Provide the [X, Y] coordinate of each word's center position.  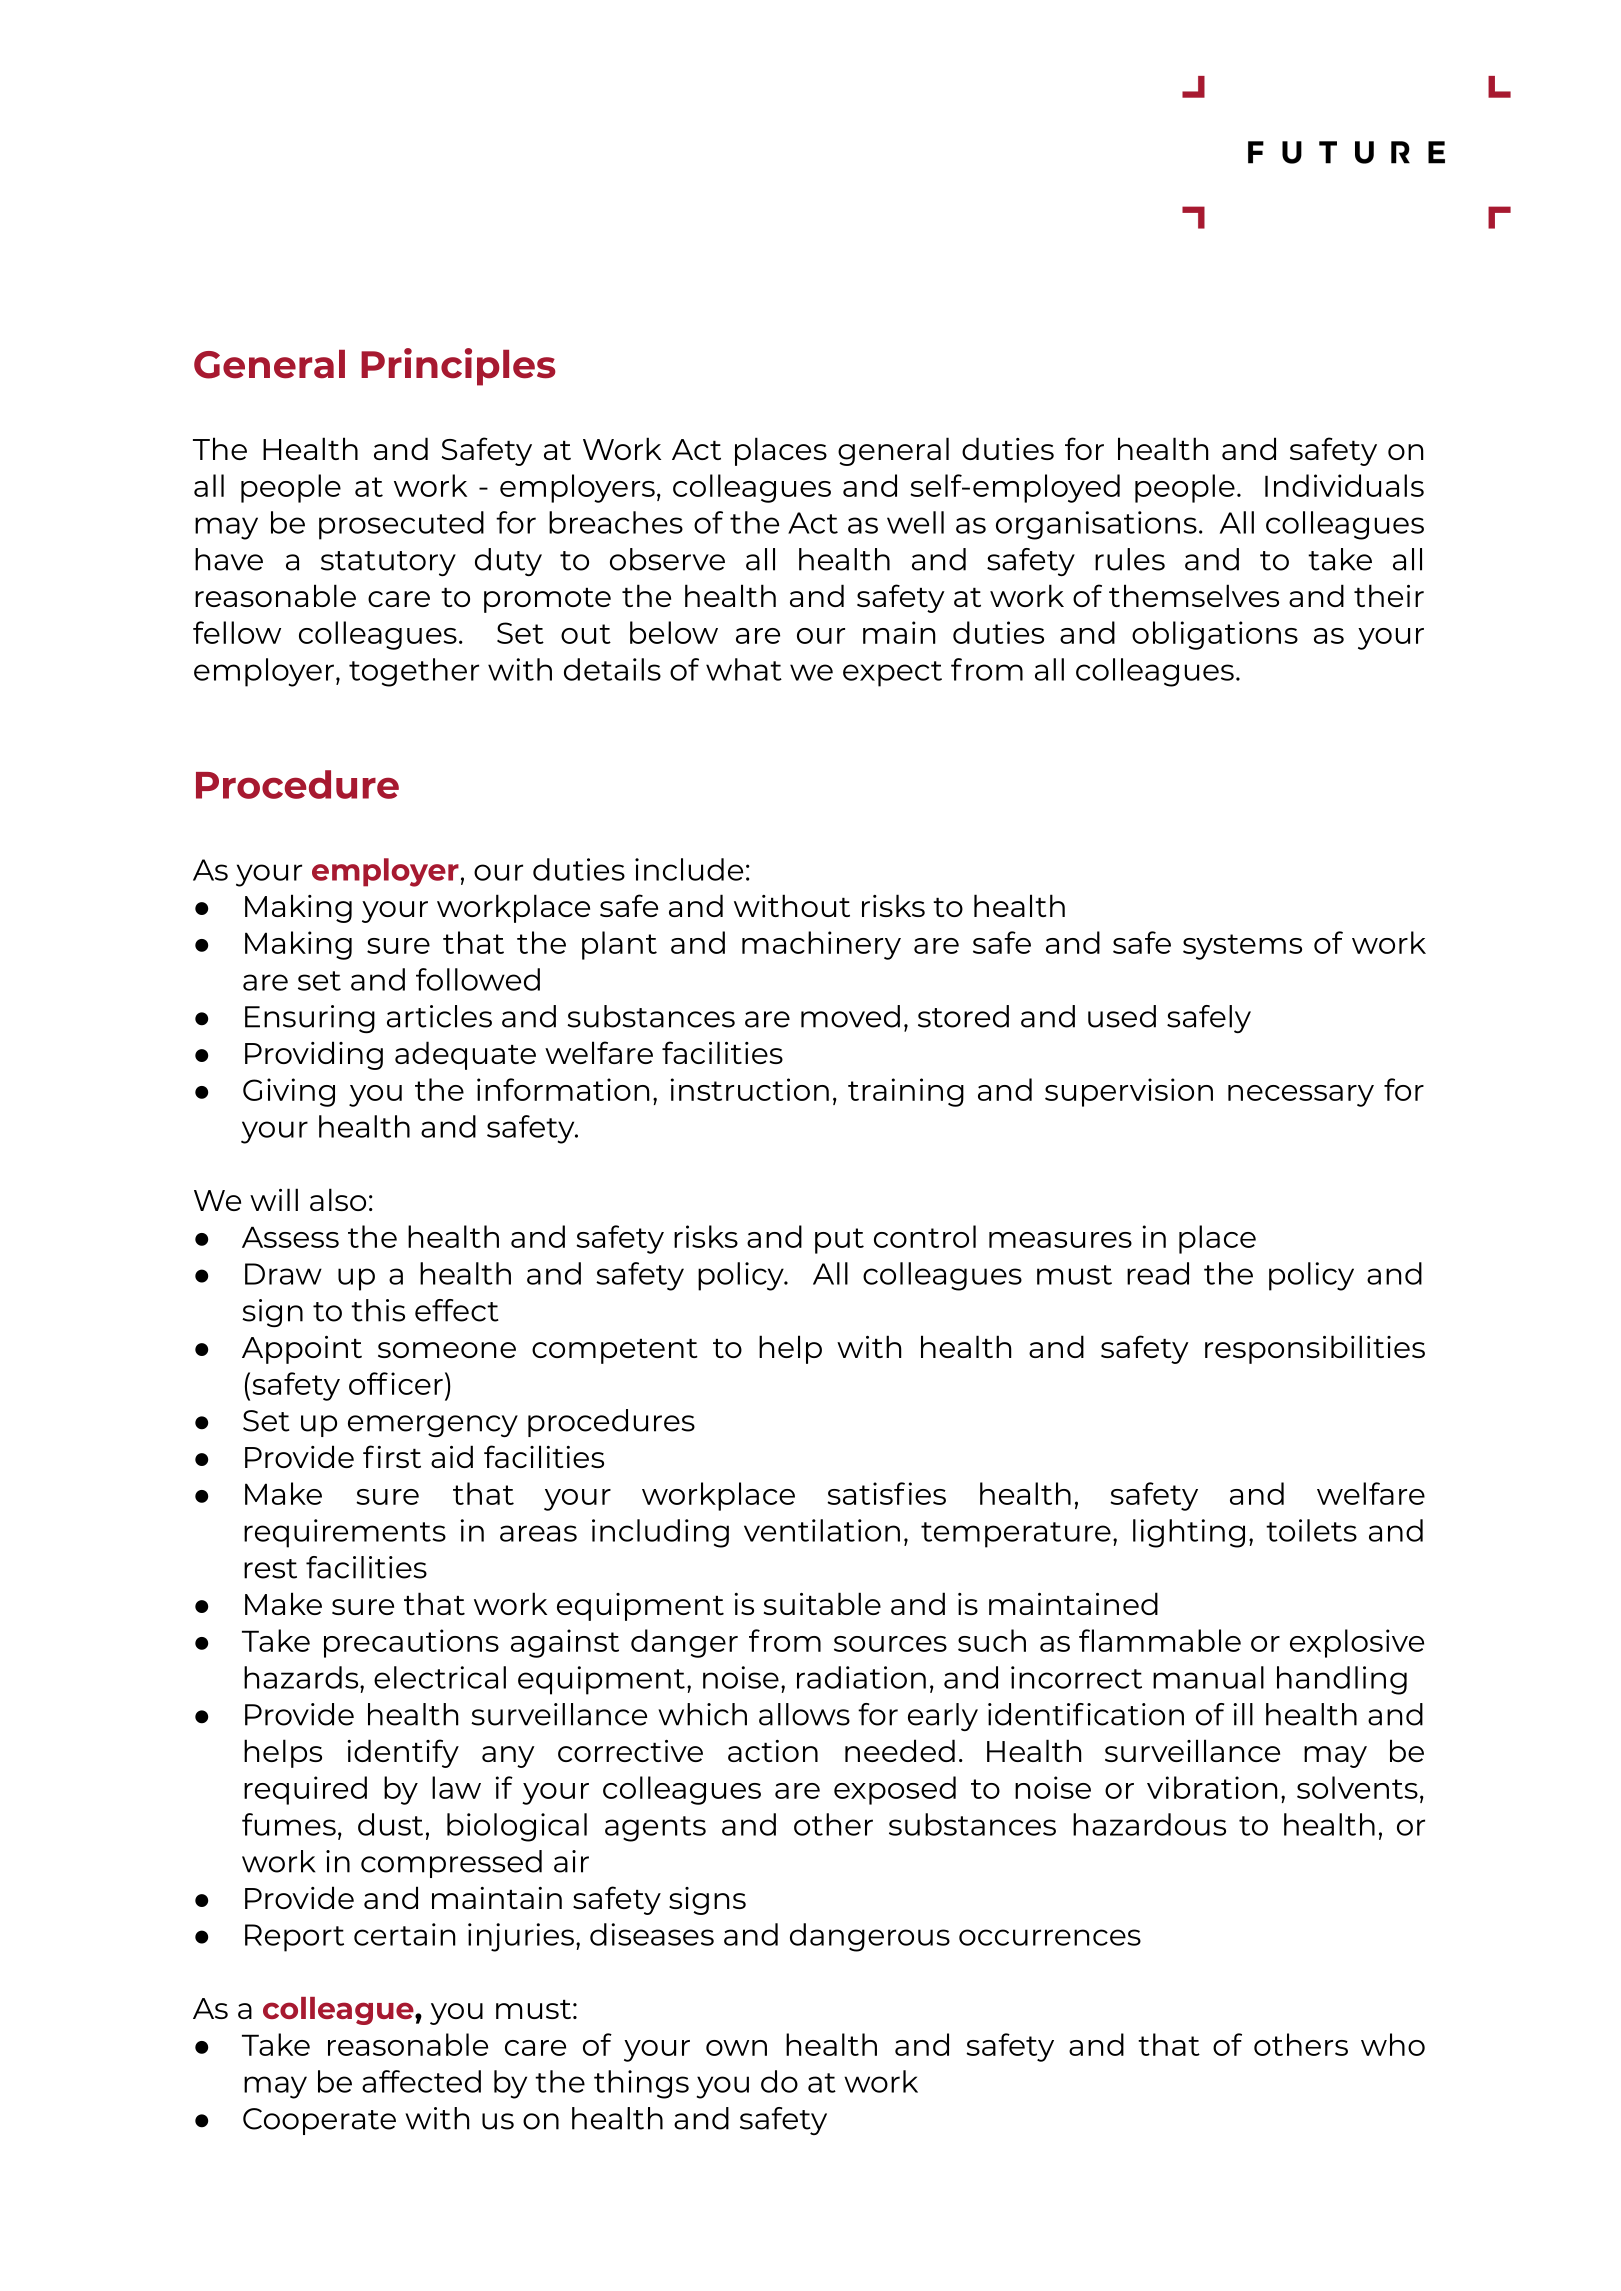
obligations [1215, 635]
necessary [1301, 1096]
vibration [1212, 1787]
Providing [314, 1055]
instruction [750, 1089]
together [414, 672]
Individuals [1344, 485]
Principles [458, 367]
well [915, 522]
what [744, 669]
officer [396, 1383]
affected [421, 2081]
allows [804, 1714]
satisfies [886, 1493]
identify [403, 1753]
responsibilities [1315, 1349]
